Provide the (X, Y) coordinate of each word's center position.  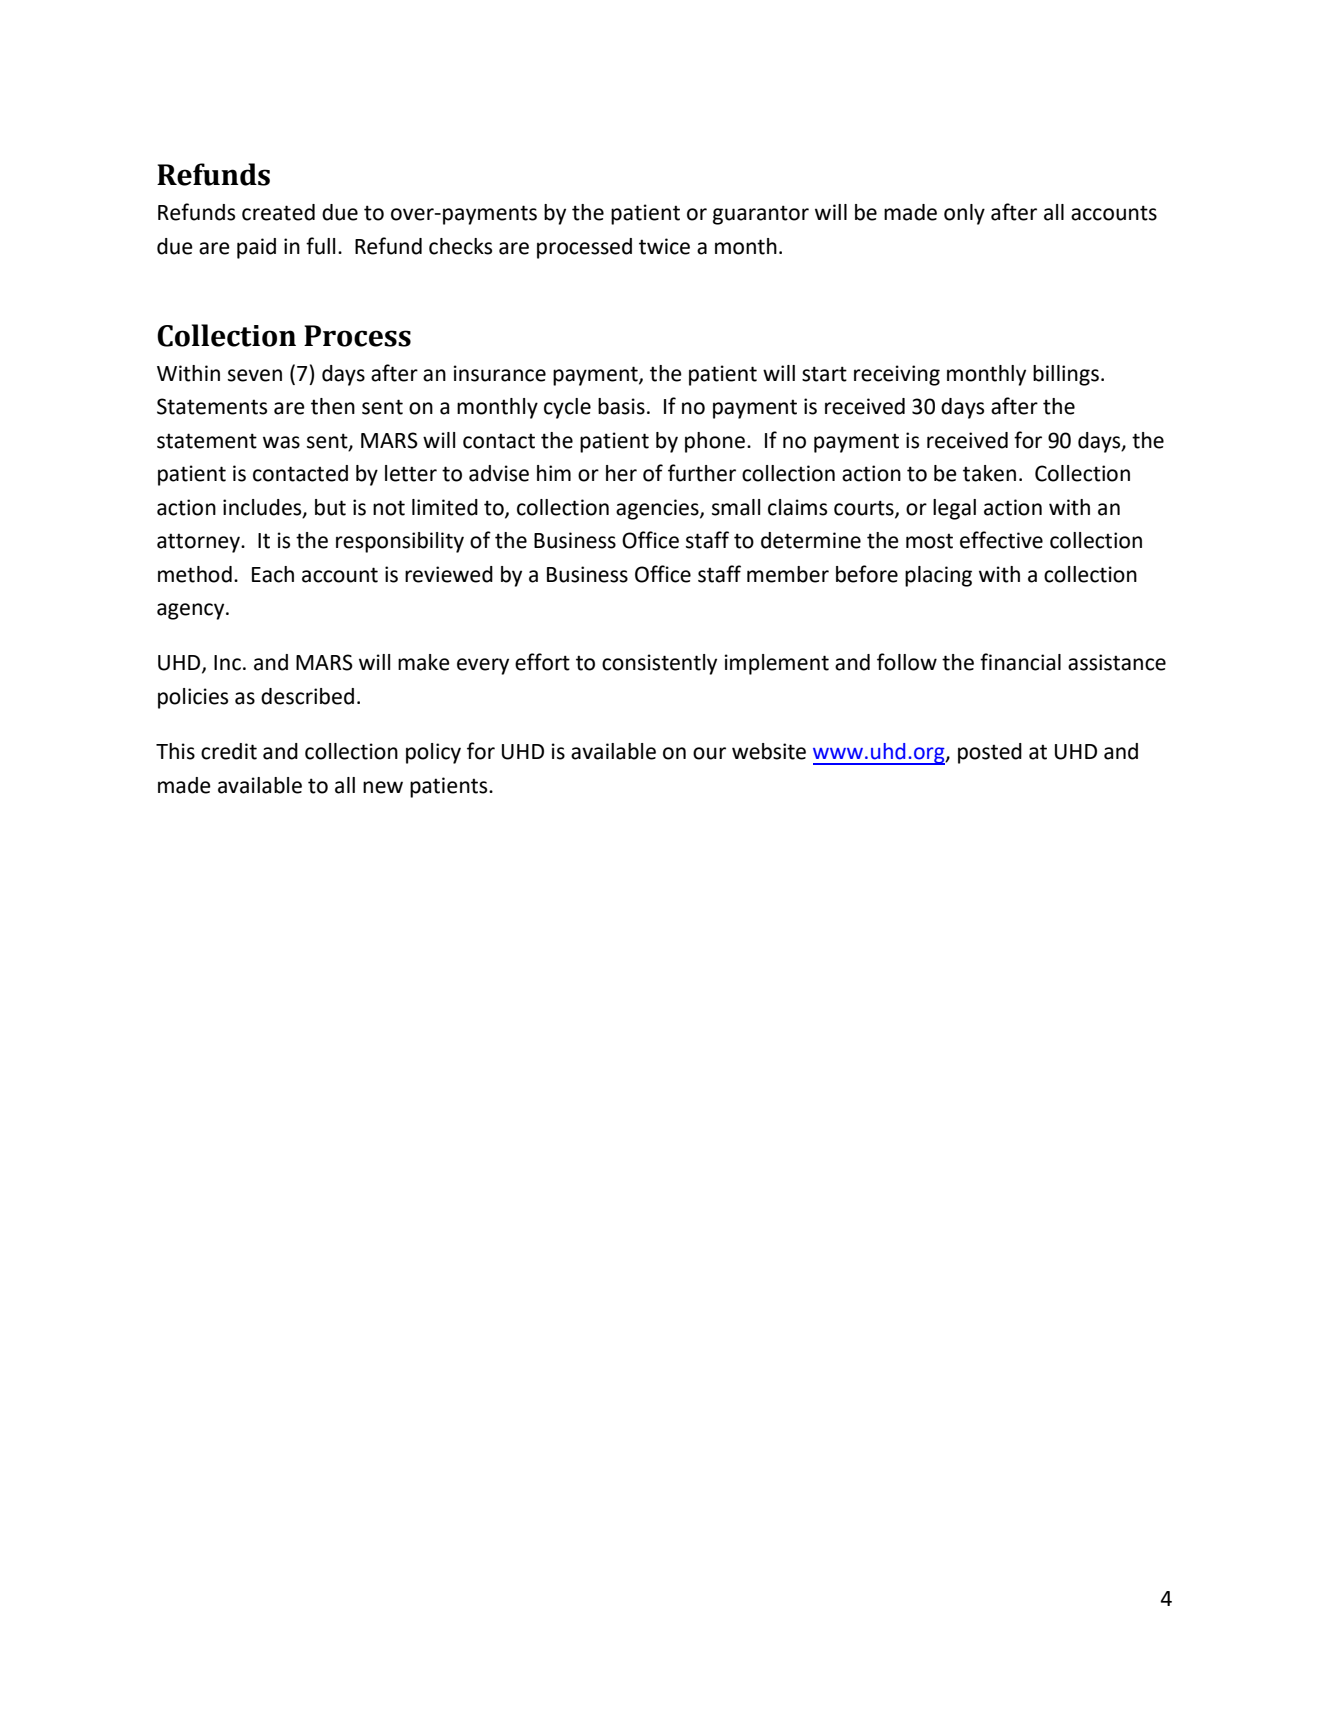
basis (621, 406)
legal (954, 509)
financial (1020, 662)
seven (255, 375)
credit (229, 751)
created (278, 212)
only (964, 214)
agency (192, 611)
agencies (658, 509)
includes (263, 508)
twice (664, 246)
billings (1066, 375)
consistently (659, 664)
